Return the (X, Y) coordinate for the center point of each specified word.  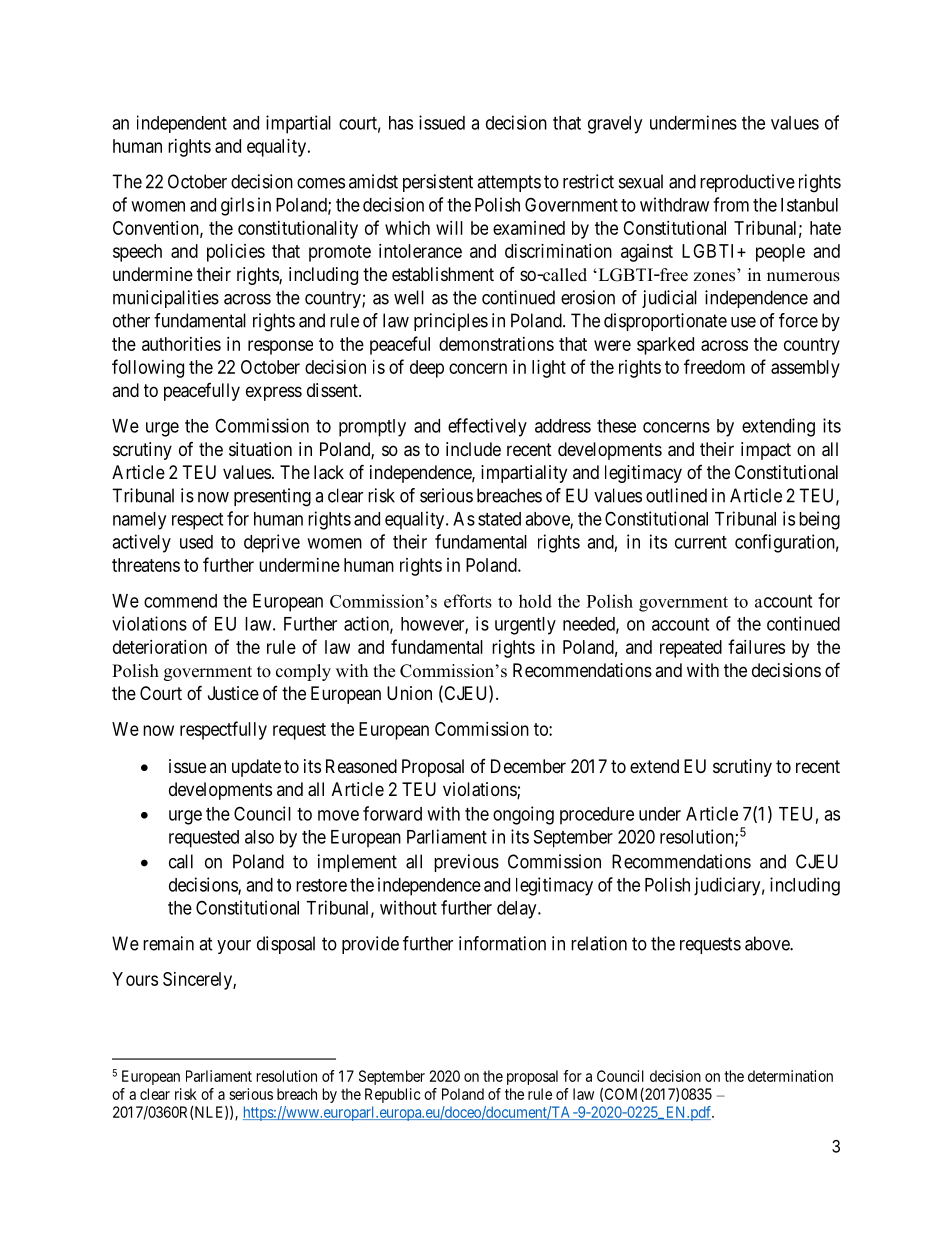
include (473, 449)
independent (182, 124)
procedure (597, 816)
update (256, 768)
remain (168, 943)
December (528, 766)
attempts (509, 183)
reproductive (747, 183)
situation (260, 449)
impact (766, 451)
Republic (392, 1095)
